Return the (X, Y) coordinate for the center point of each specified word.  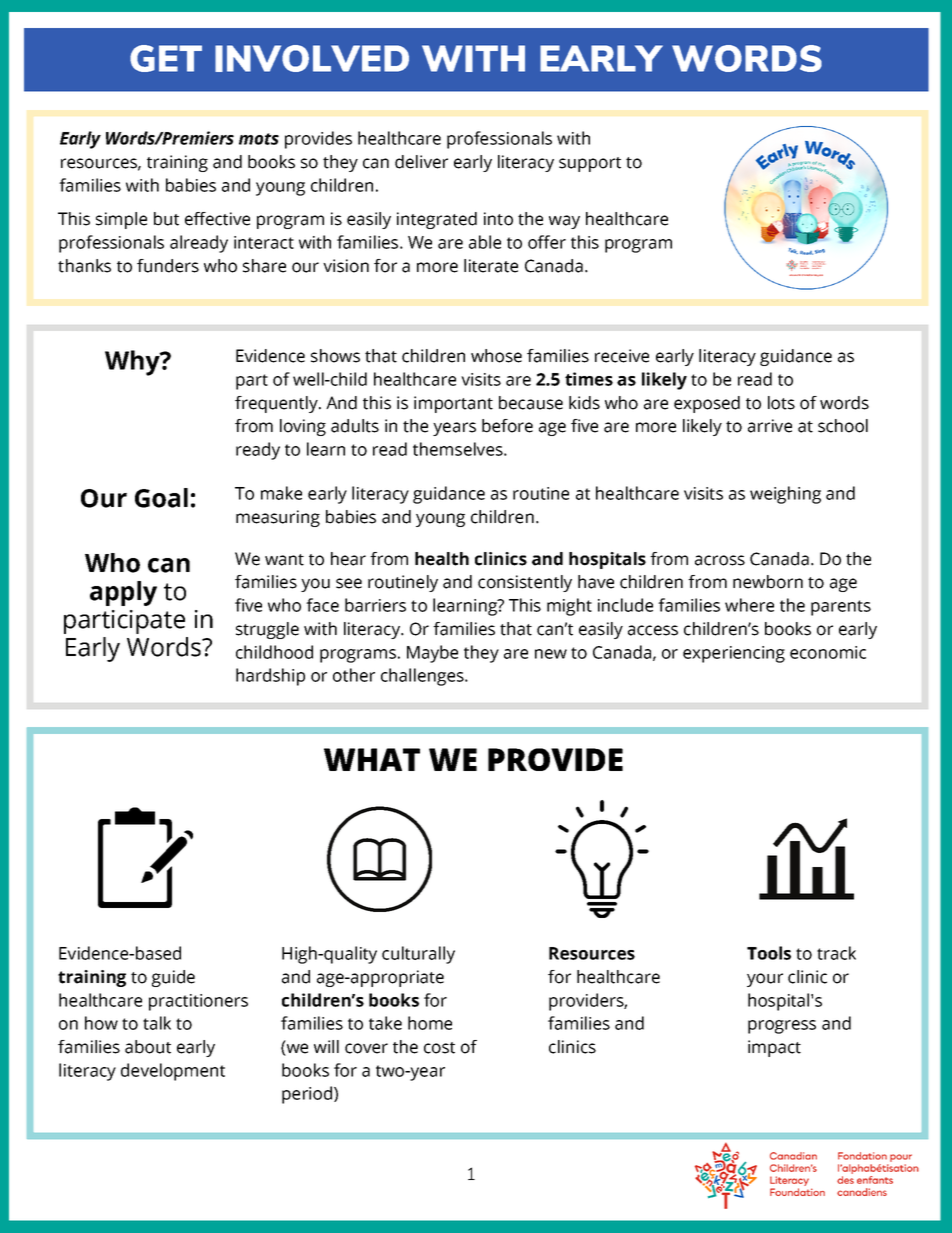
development (173, 1072)
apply (123, 593)
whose (496, 356)
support (590, 164)
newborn (768, 582)
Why (133, 363)
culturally (418, 955)
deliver (421, 162)
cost (439, 1048)
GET (166, 58)
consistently (525, 583)
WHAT (372, 759)
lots (781, 403)
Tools (769, 953)
